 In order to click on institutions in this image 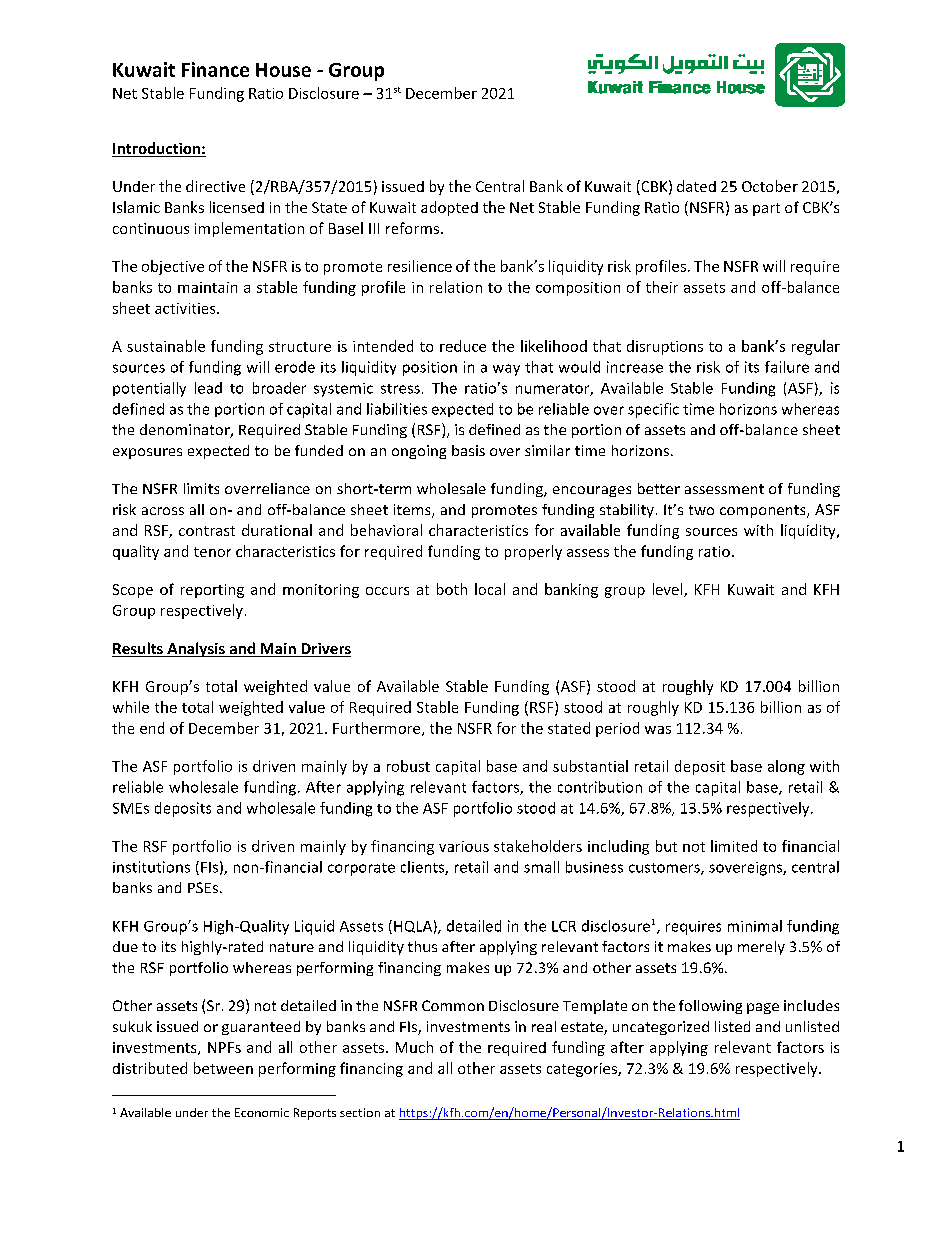, I will do `click(151, 867)`.
